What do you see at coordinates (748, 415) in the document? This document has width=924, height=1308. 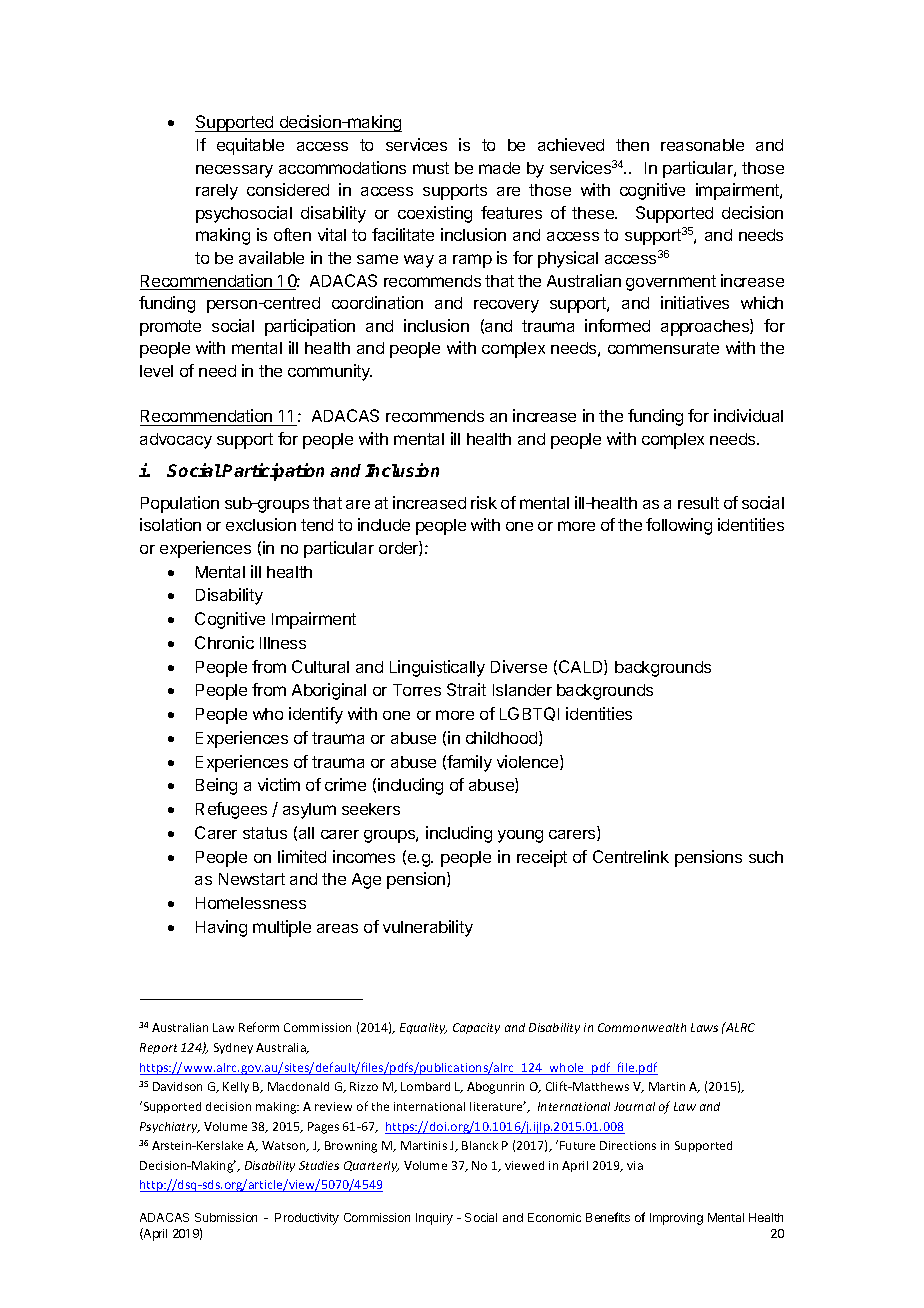 I see `individual` at bounding box center [748, 415].
